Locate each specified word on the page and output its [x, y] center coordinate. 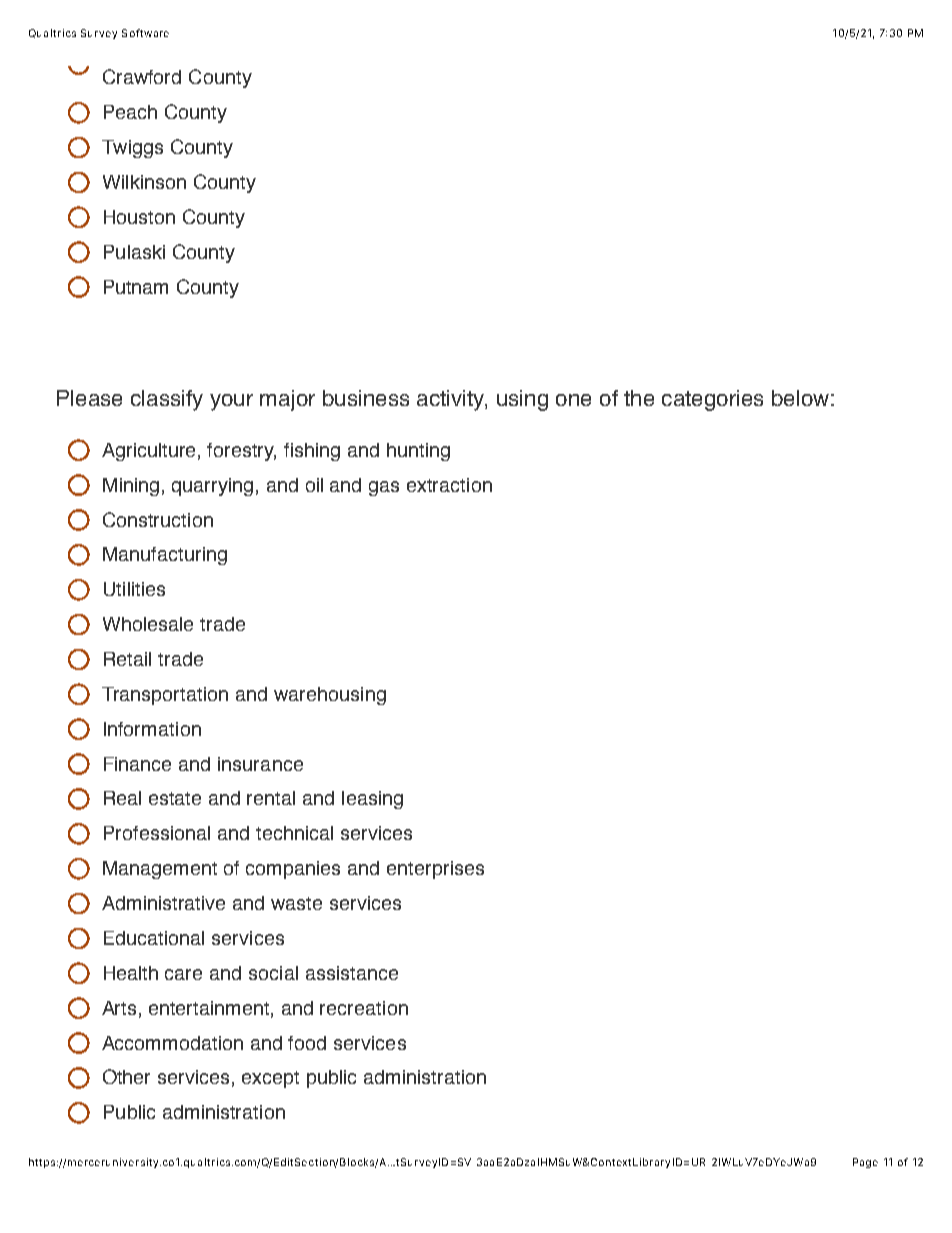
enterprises [435, 870]
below [800, 398]
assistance [352, 973]
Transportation [165, 696]
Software [145, 33]
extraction [449, 485]
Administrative [163, 903]
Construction [158, 519]
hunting [418, 452]
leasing [372, 800]
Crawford [142, 76]
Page [865, 1163]
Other [126, 1076]
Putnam [136, 287]
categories [712, 400]
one [573, 400]
